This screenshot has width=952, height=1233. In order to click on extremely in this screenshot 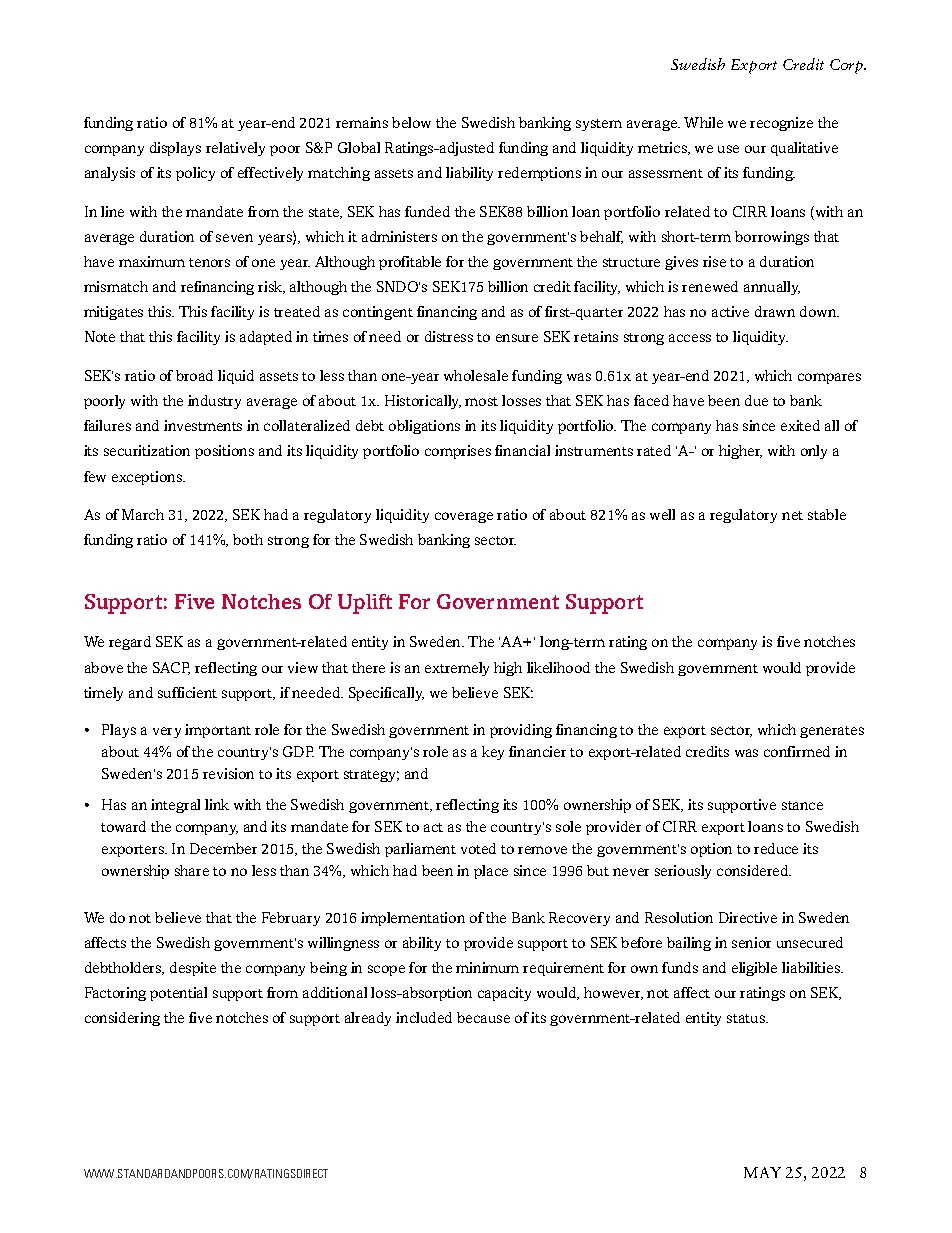, I will do `click(457, 669)`.
